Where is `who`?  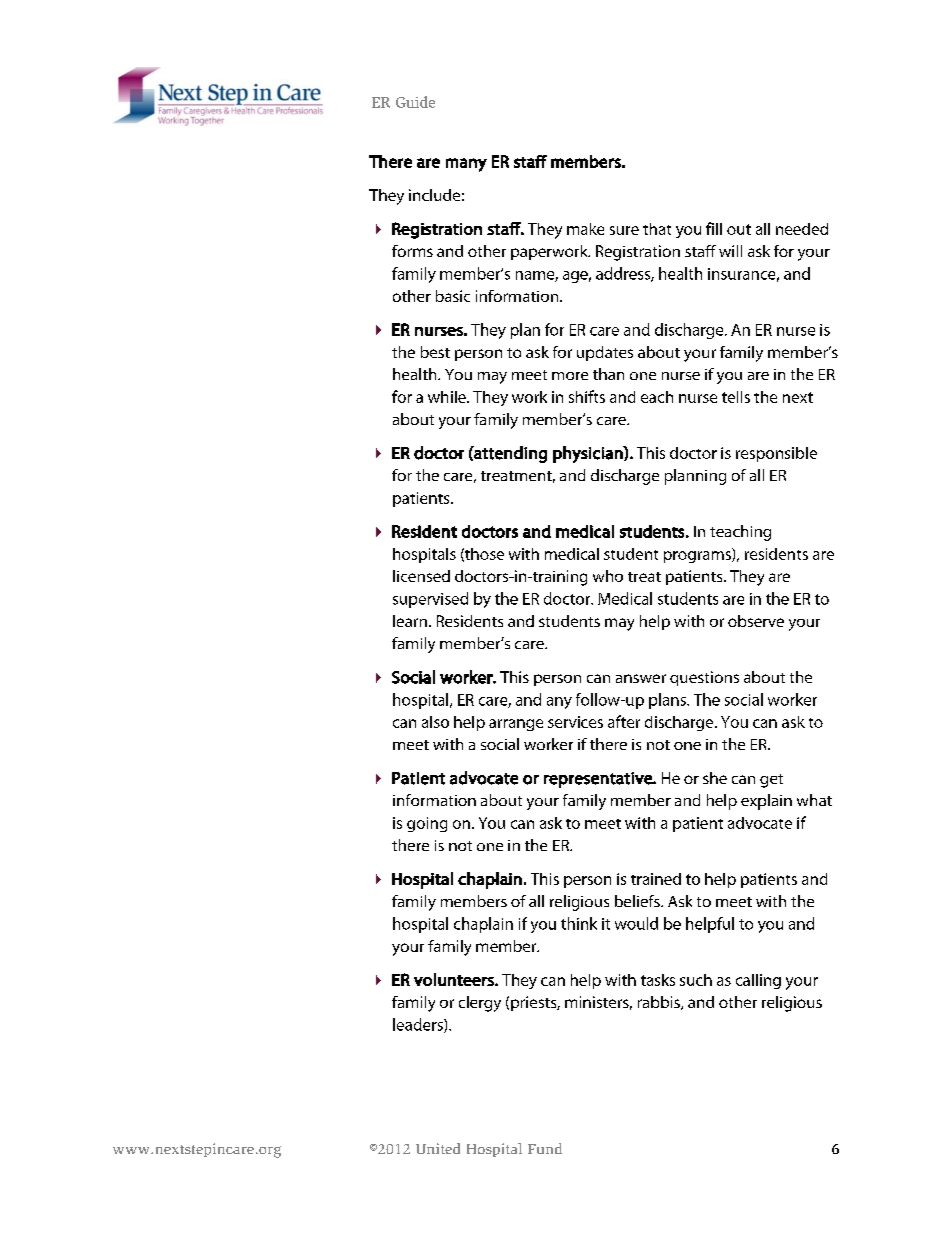 who is located at coordinates (608, 576).
